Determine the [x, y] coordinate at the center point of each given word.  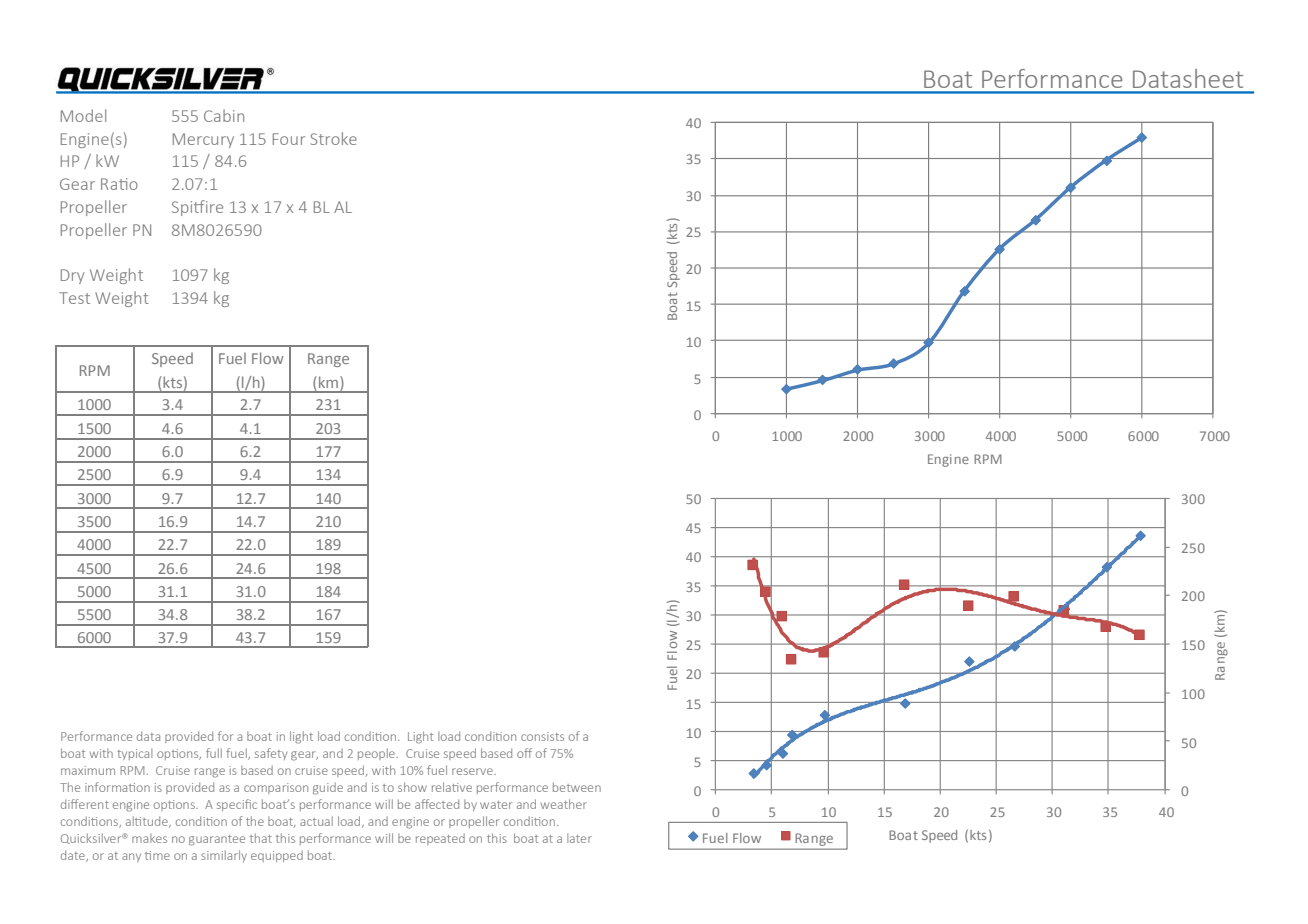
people [377, 754]
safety [271, 754]
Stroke [333, 138]
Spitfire [197, 208]
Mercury [203, 140]
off [524, 753]
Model [83, 115]
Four [289, 139]
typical [134, 754]
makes [149, 838]
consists [542, 736]
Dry [72, 276]
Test [74, 298]
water [496, 805]
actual [316, 821]
